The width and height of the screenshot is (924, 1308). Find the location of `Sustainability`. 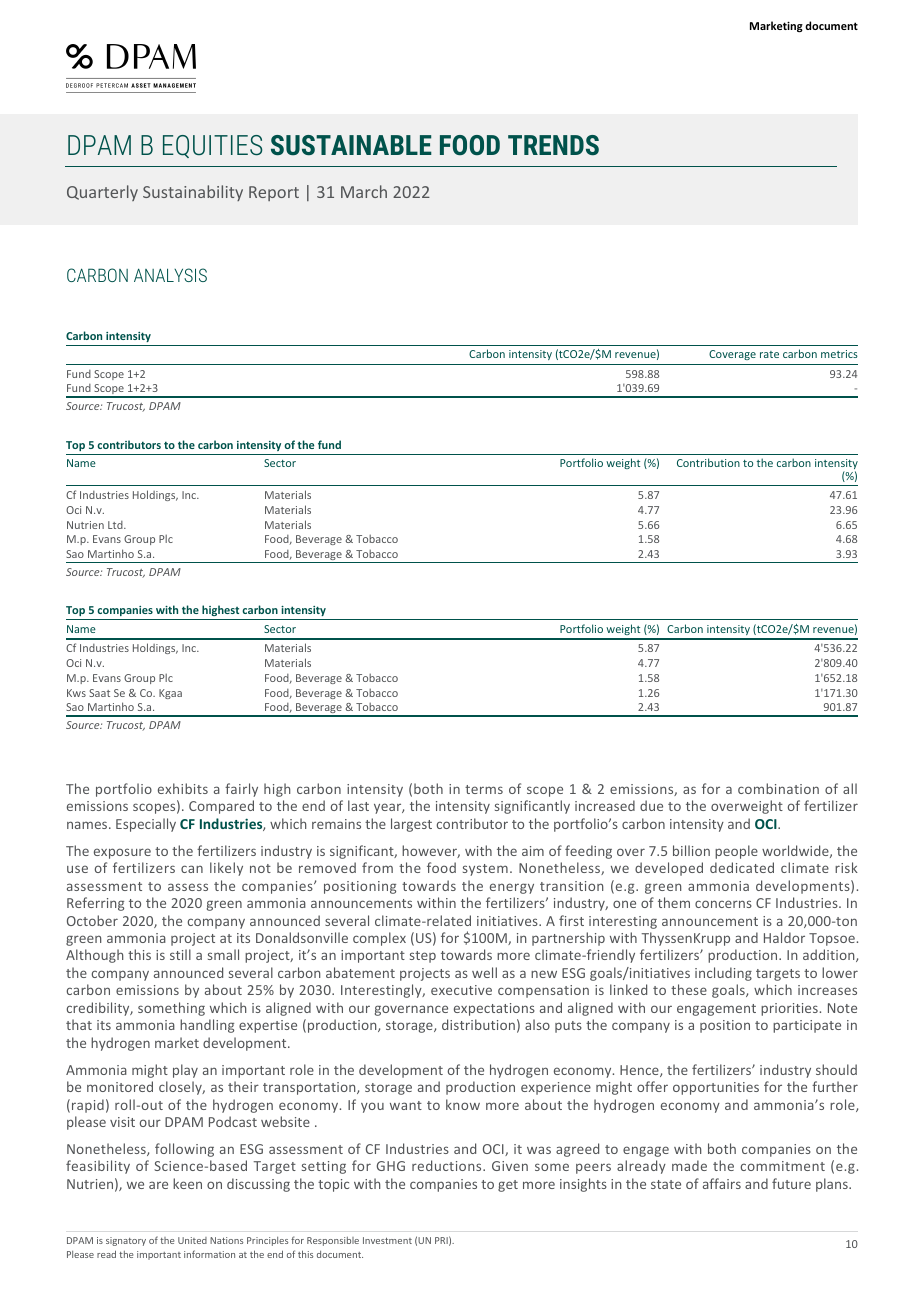

Sustainability is located at coordinates (193, 193).
